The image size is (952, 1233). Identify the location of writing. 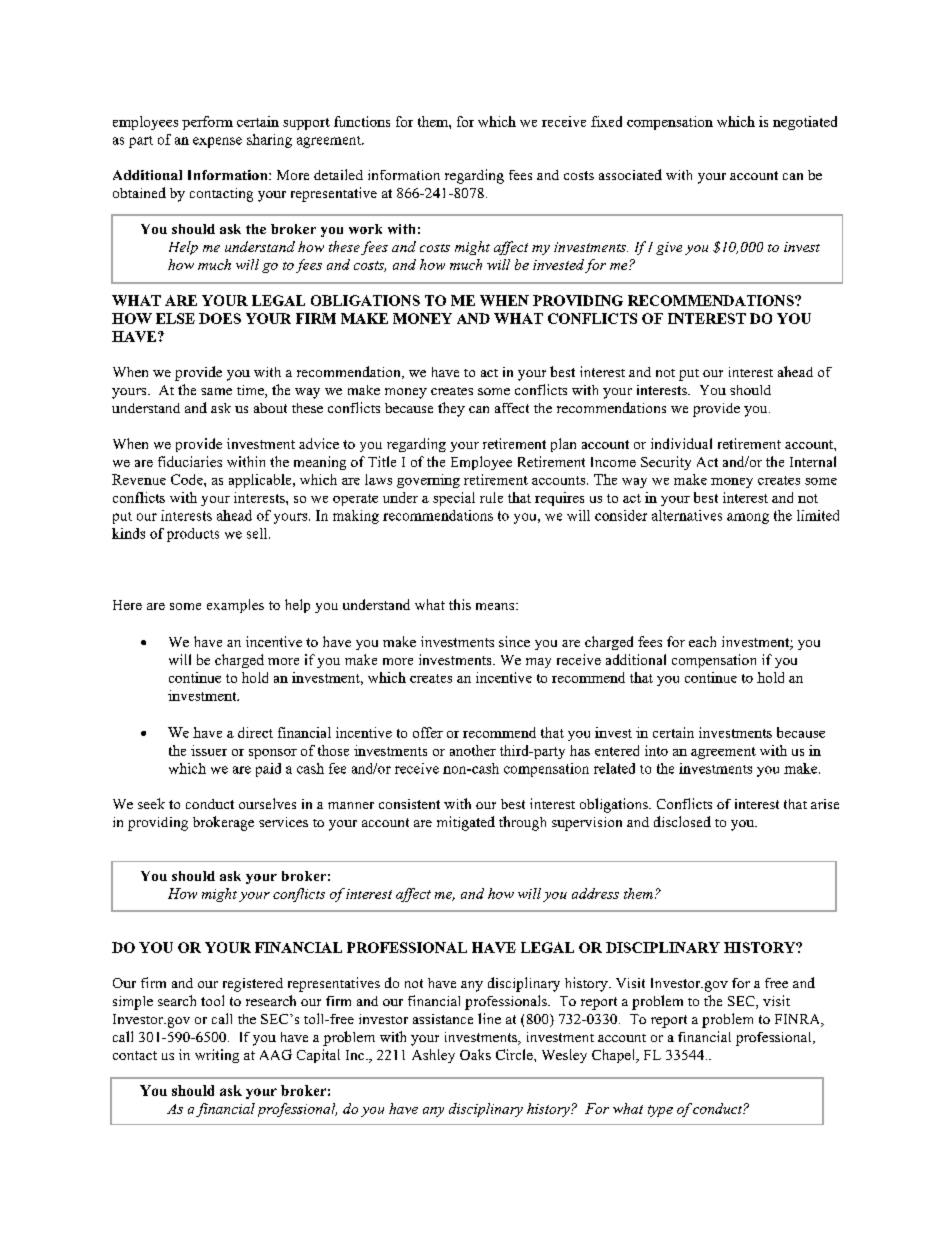
(217, 1056).
